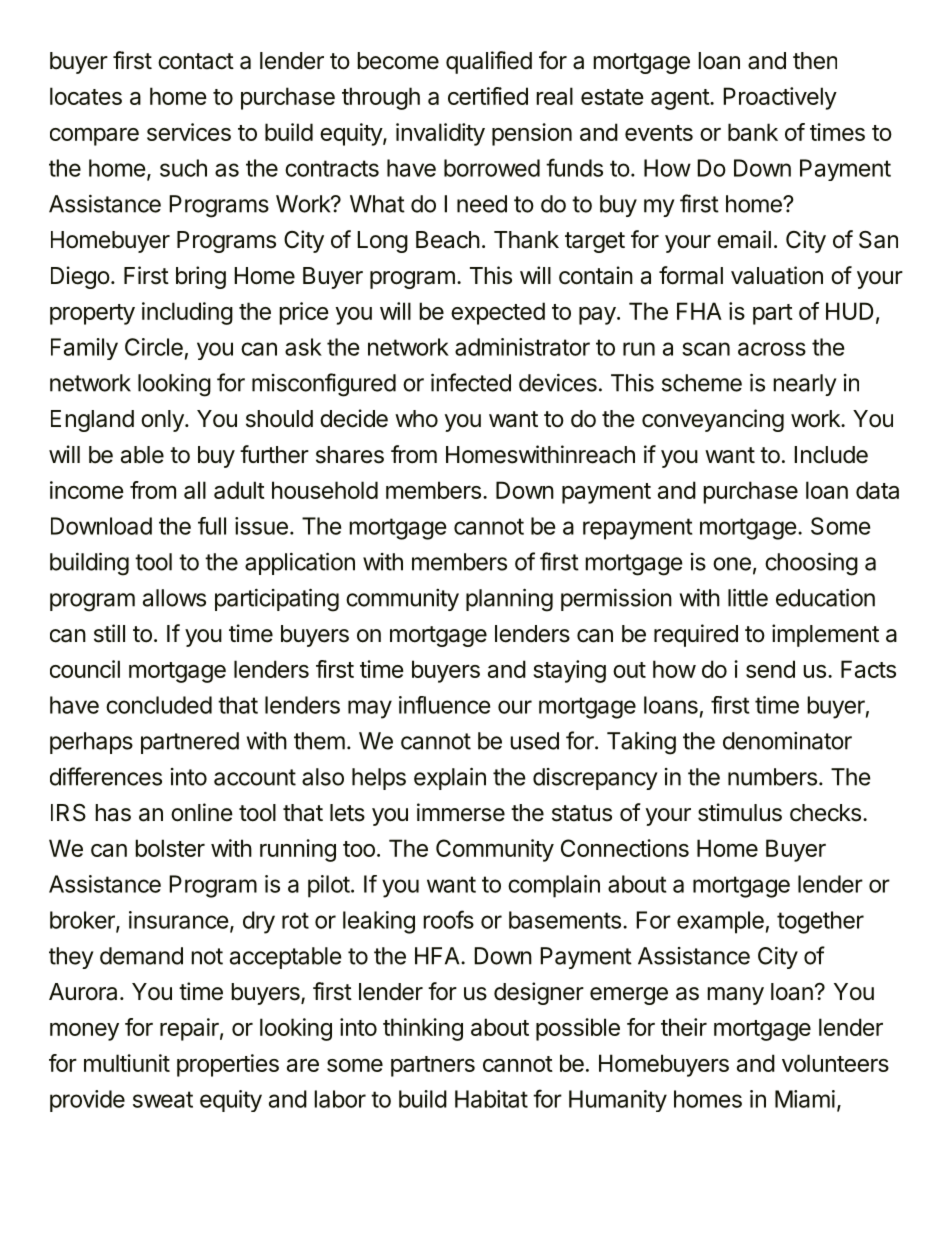  Describe the element at coordinates (805, 1099) in the screenshot. I see `Miami` at that location.
